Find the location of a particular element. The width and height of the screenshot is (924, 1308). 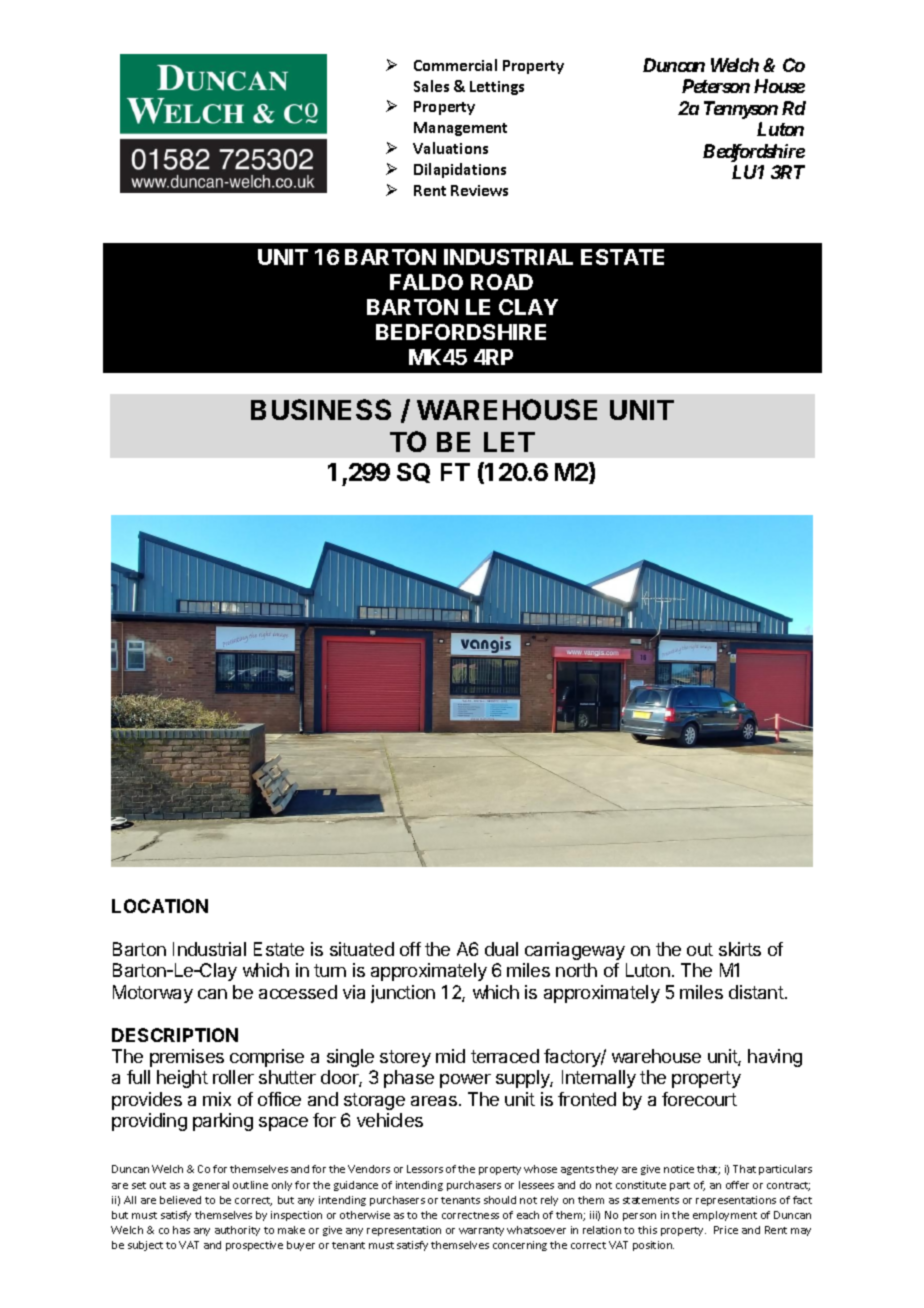

Sales is located at coordinates (431, 86).
